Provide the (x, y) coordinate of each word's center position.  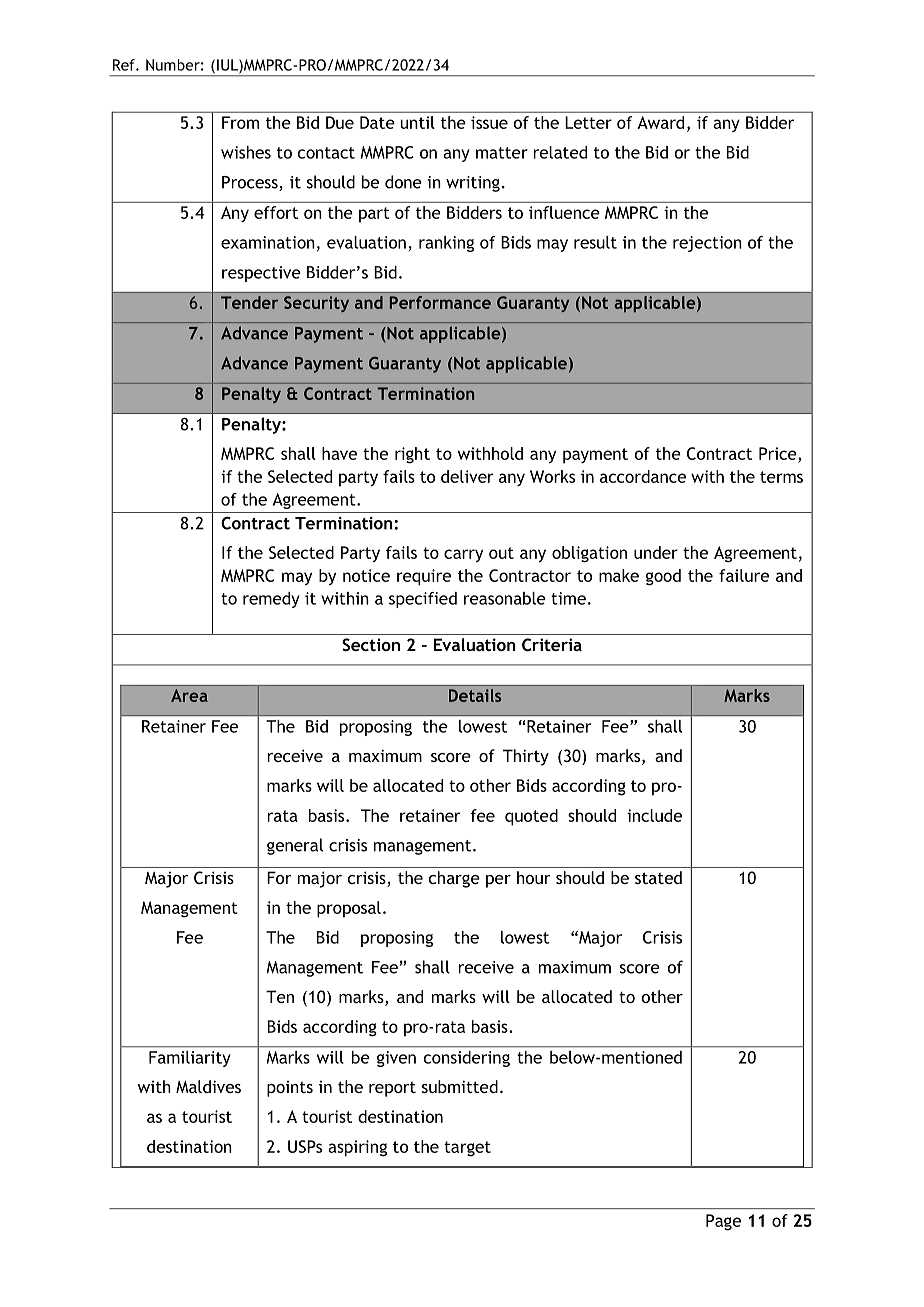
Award (660, 122)
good (663, 577)
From (240, 122)
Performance (440, 302)
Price (779, 453)
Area (189, 695)
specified (423, 600)
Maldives (208, 1086)
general (295, 846)
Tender (249, 302)
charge (454, 879)
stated (658, 877)
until (417, 122)
